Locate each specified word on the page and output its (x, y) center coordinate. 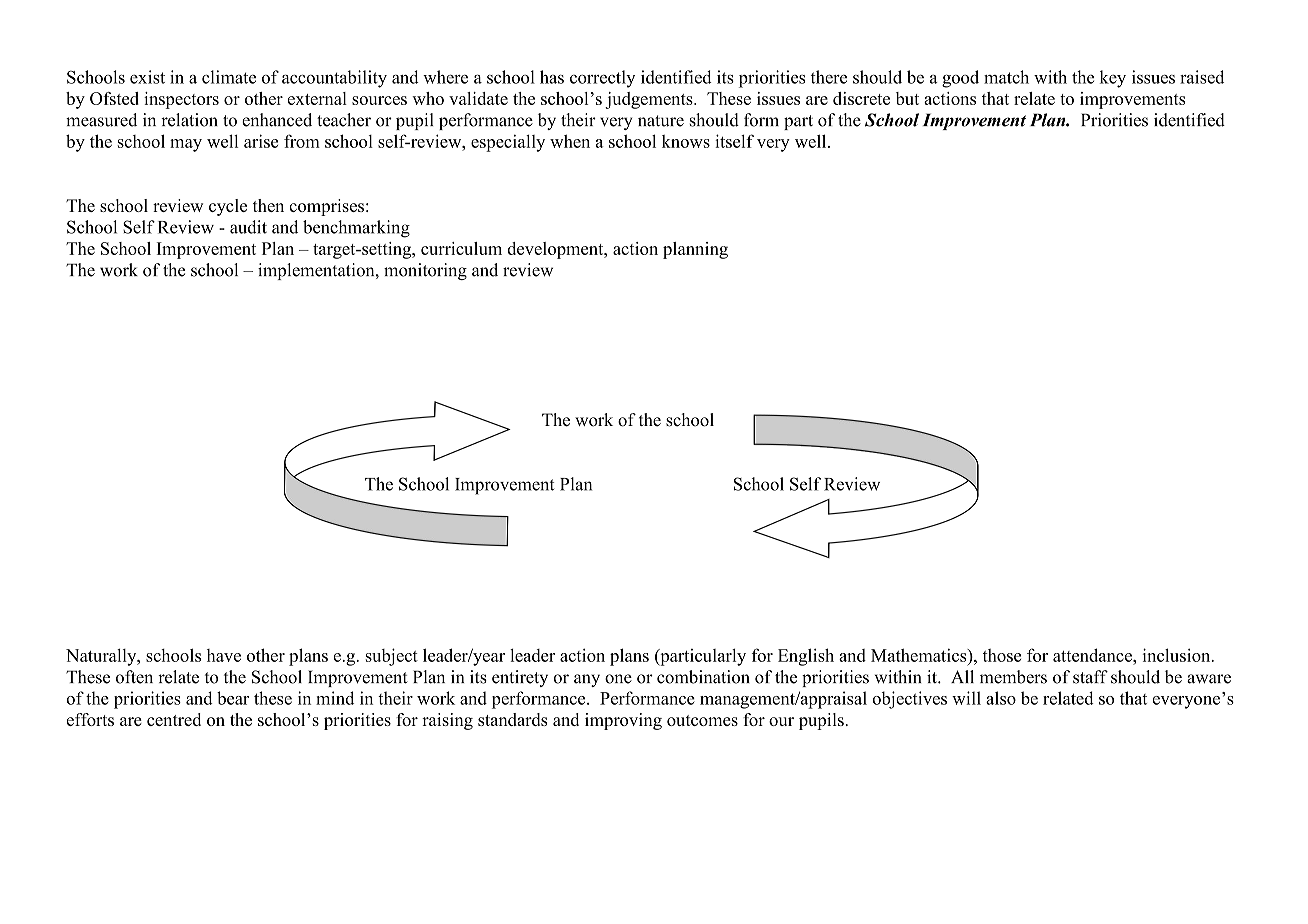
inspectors (181, 100)
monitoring (425, 271)
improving (623, 721)
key (1113, 79)
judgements (650, 100)
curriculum (461, 248)
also (1001, 698)
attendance (1093, 655)
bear (233, 698)
